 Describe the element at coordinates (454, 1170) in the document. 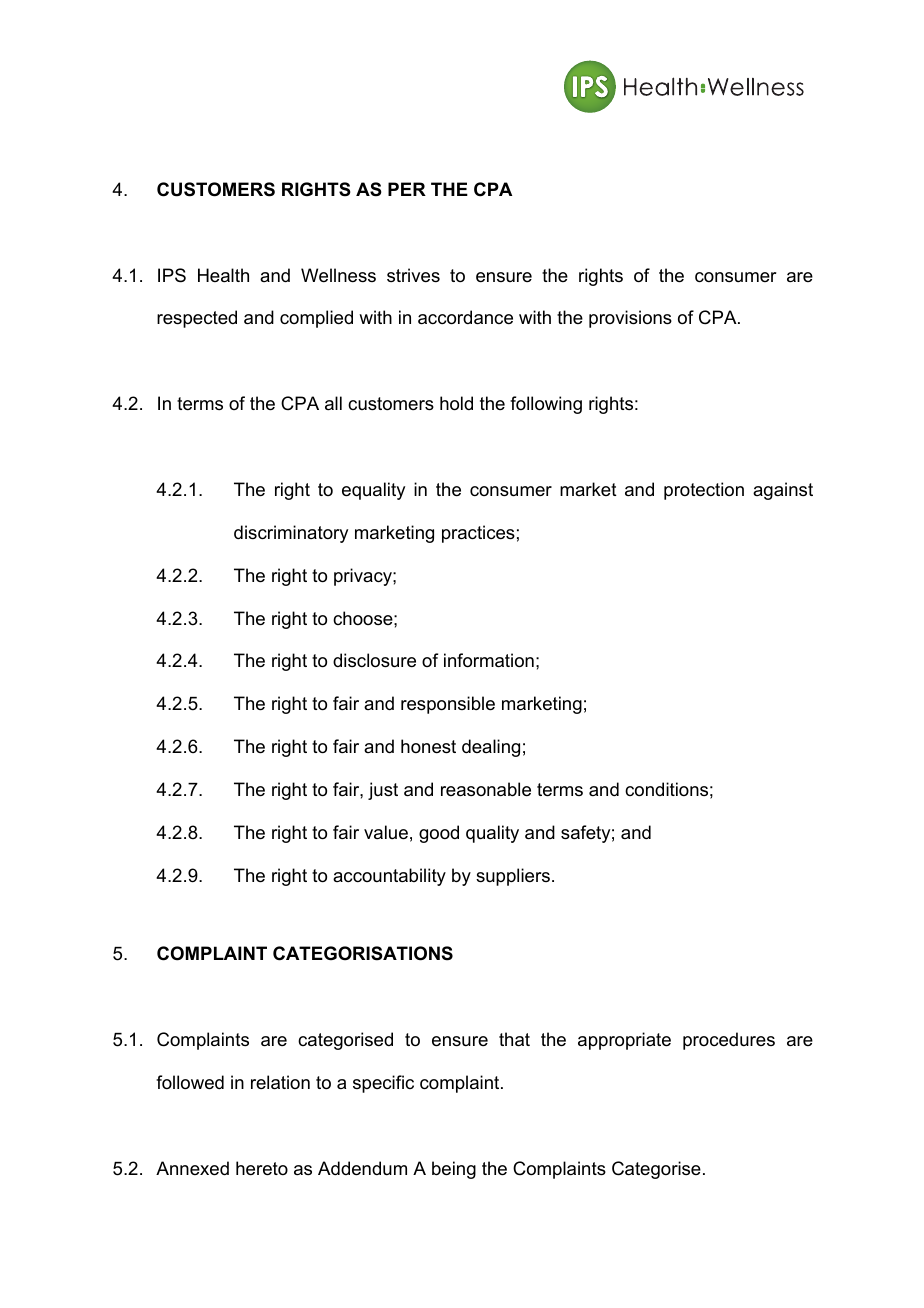

I see `being` at that location.
